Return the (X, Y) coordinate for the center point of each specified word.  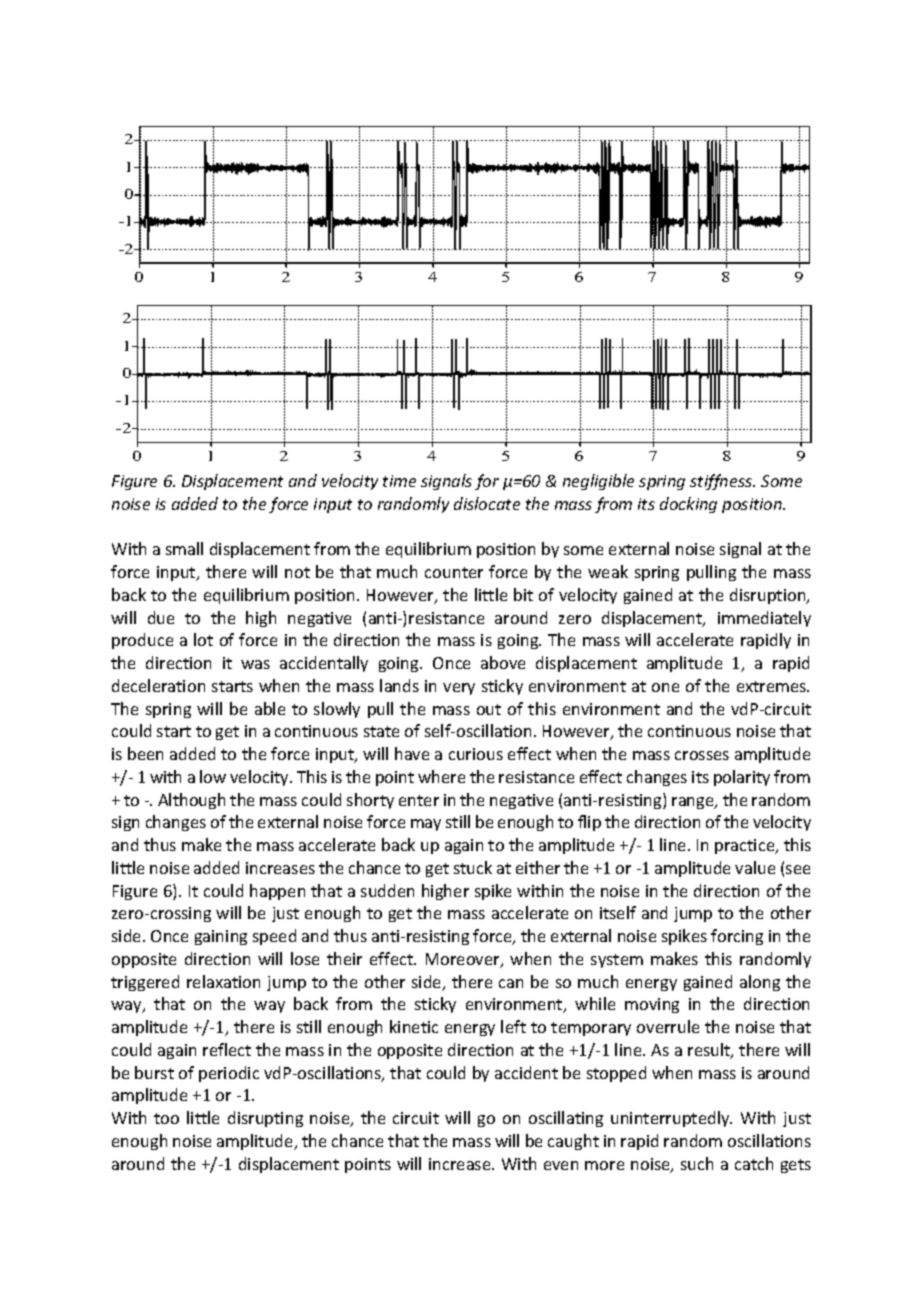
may (426, 825)
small (184, 548)
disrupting (265, 1119)
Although (191, 801)
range (694, 803)
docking (688, 505)
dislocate (487, 503)
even (561, 1165)
